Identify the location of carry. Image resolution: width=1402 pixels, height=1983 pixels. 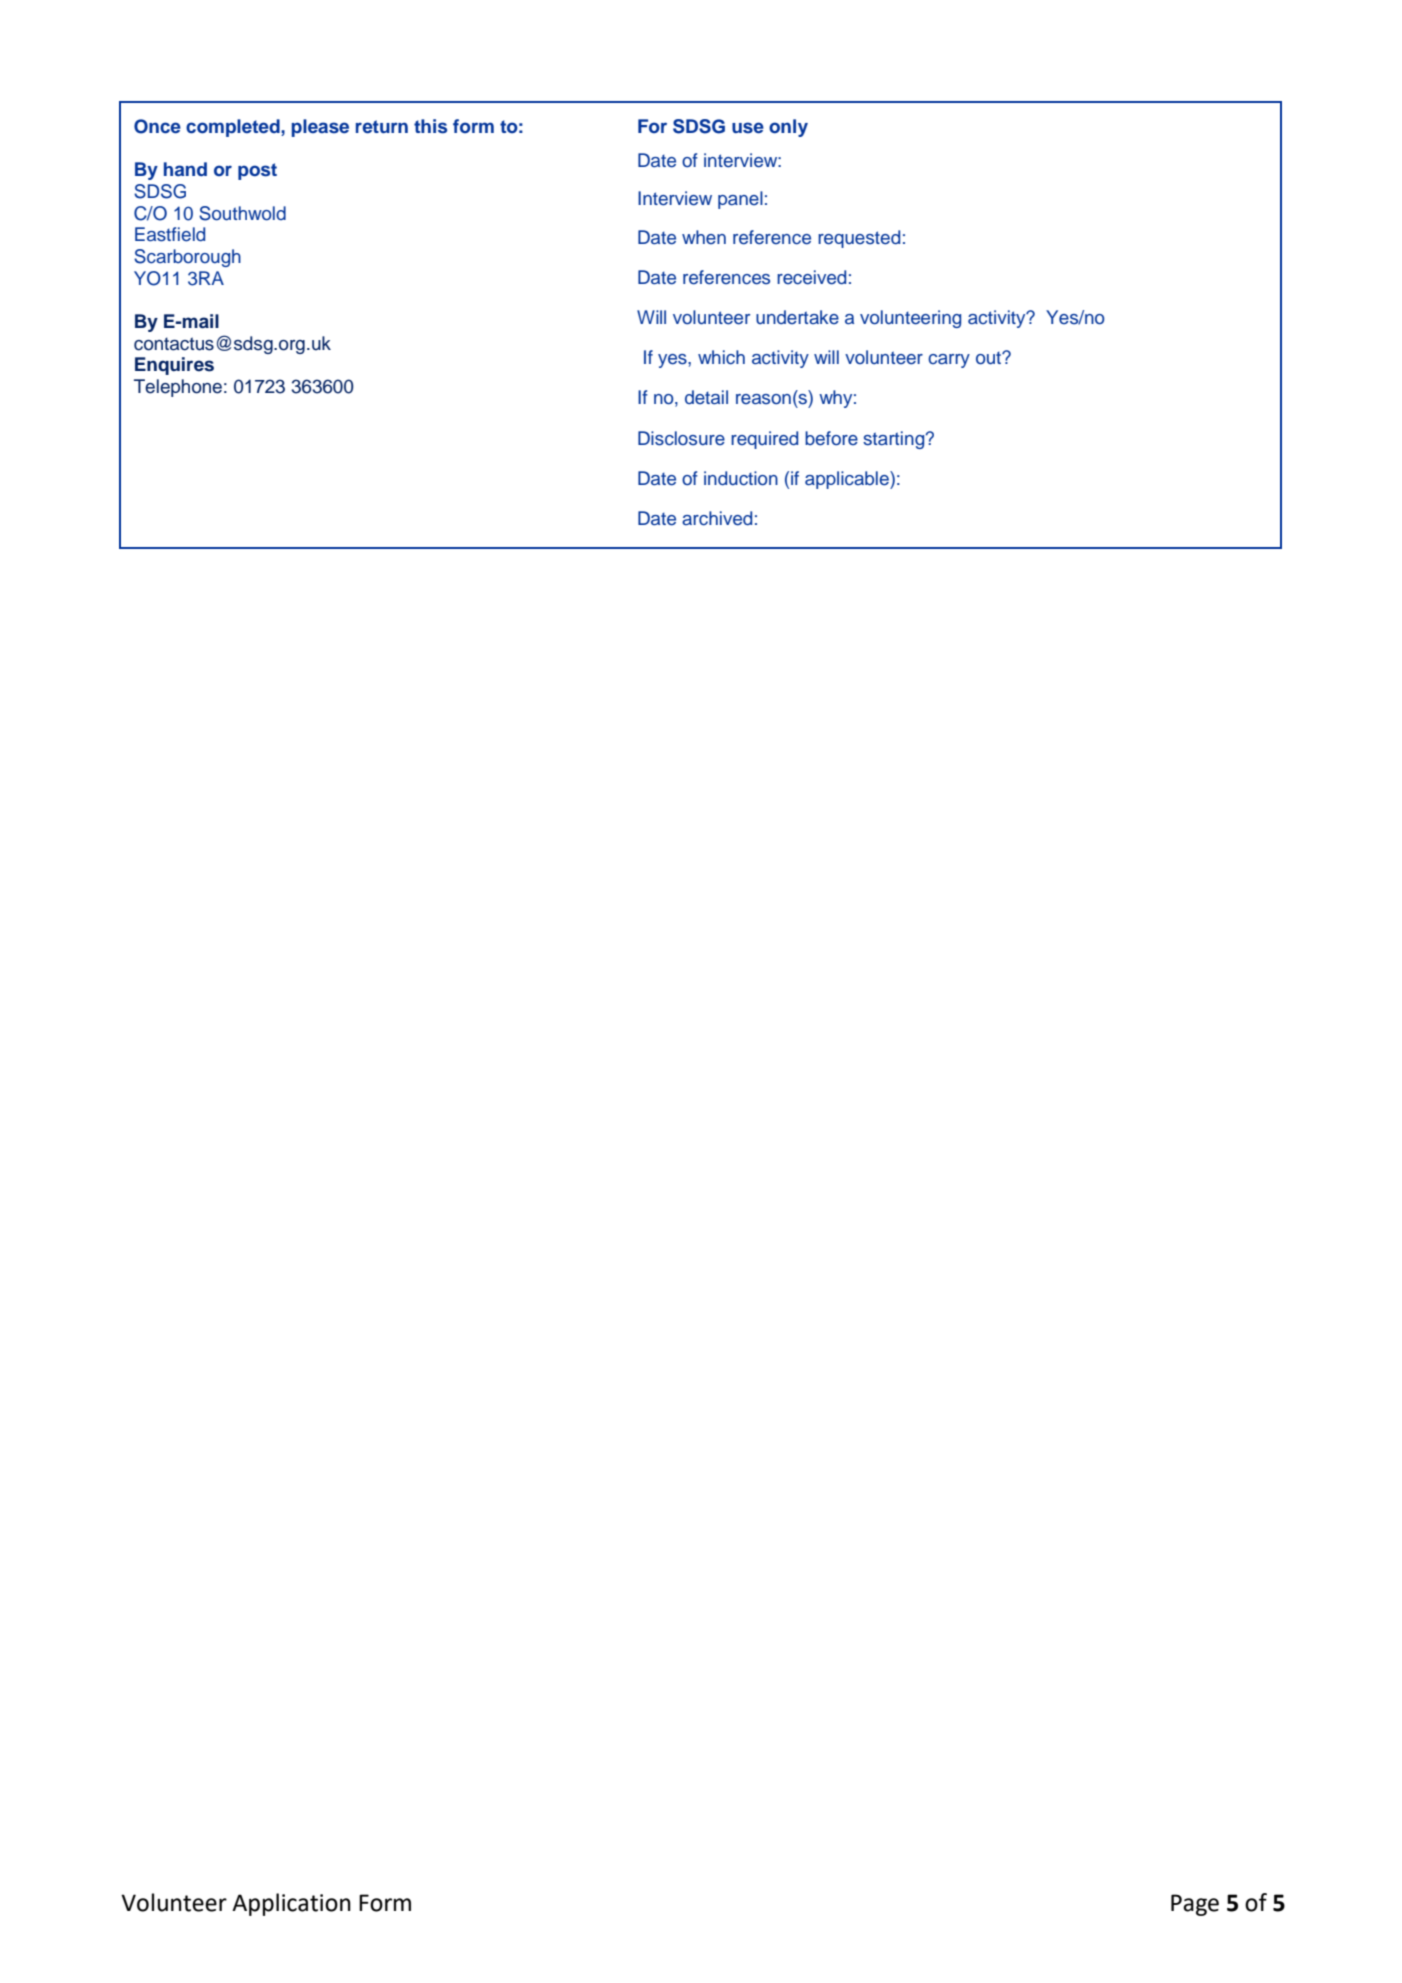
(949, 361).
